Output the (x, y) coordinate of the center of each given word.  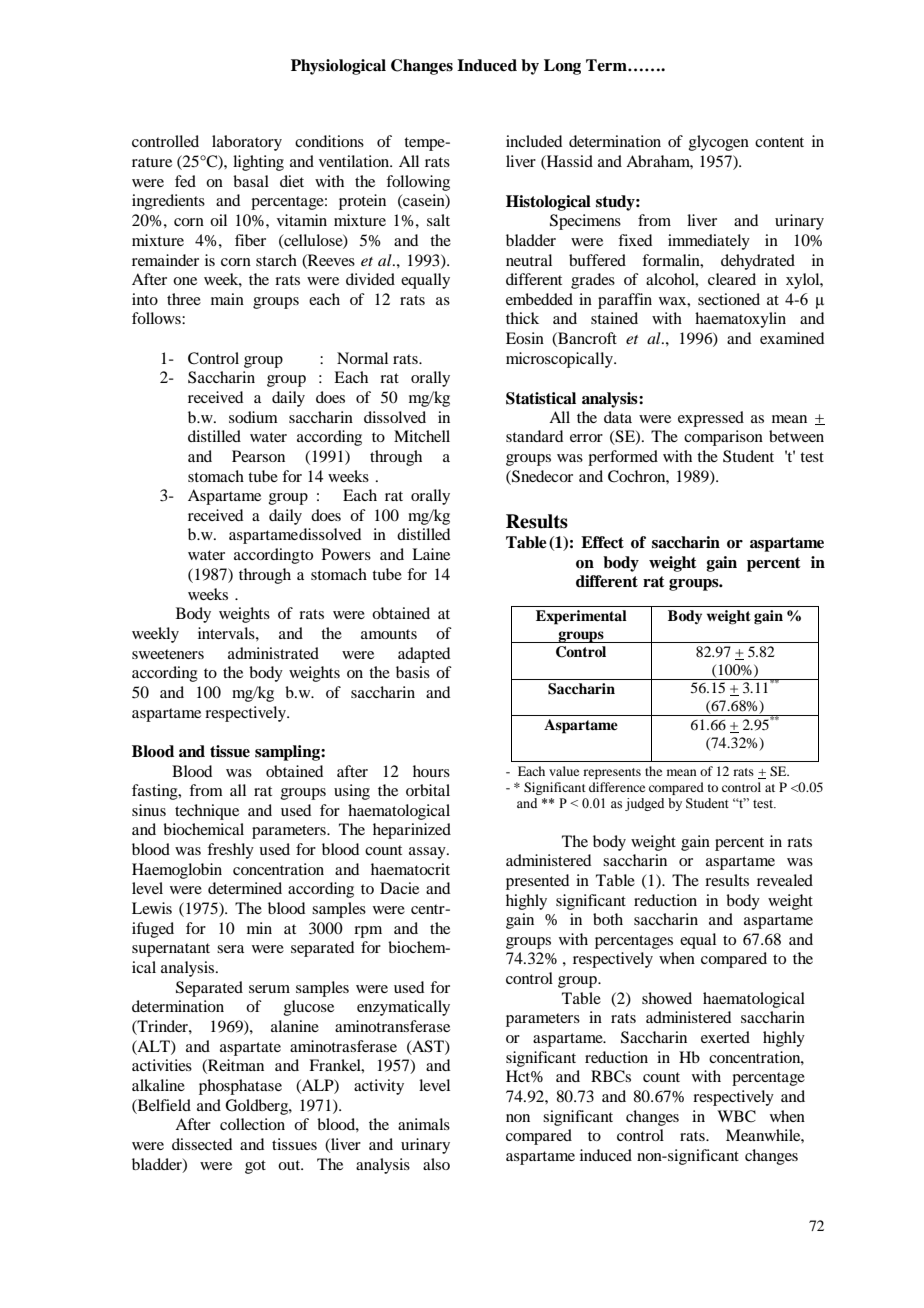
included (534, 141)
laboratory (247, 143)
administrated (273, 653)
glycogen (719, 143)
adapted (424, 655)
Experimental (581, 617)
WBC (736, 1116)
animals (424, 1124)
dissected (202, 1144)
